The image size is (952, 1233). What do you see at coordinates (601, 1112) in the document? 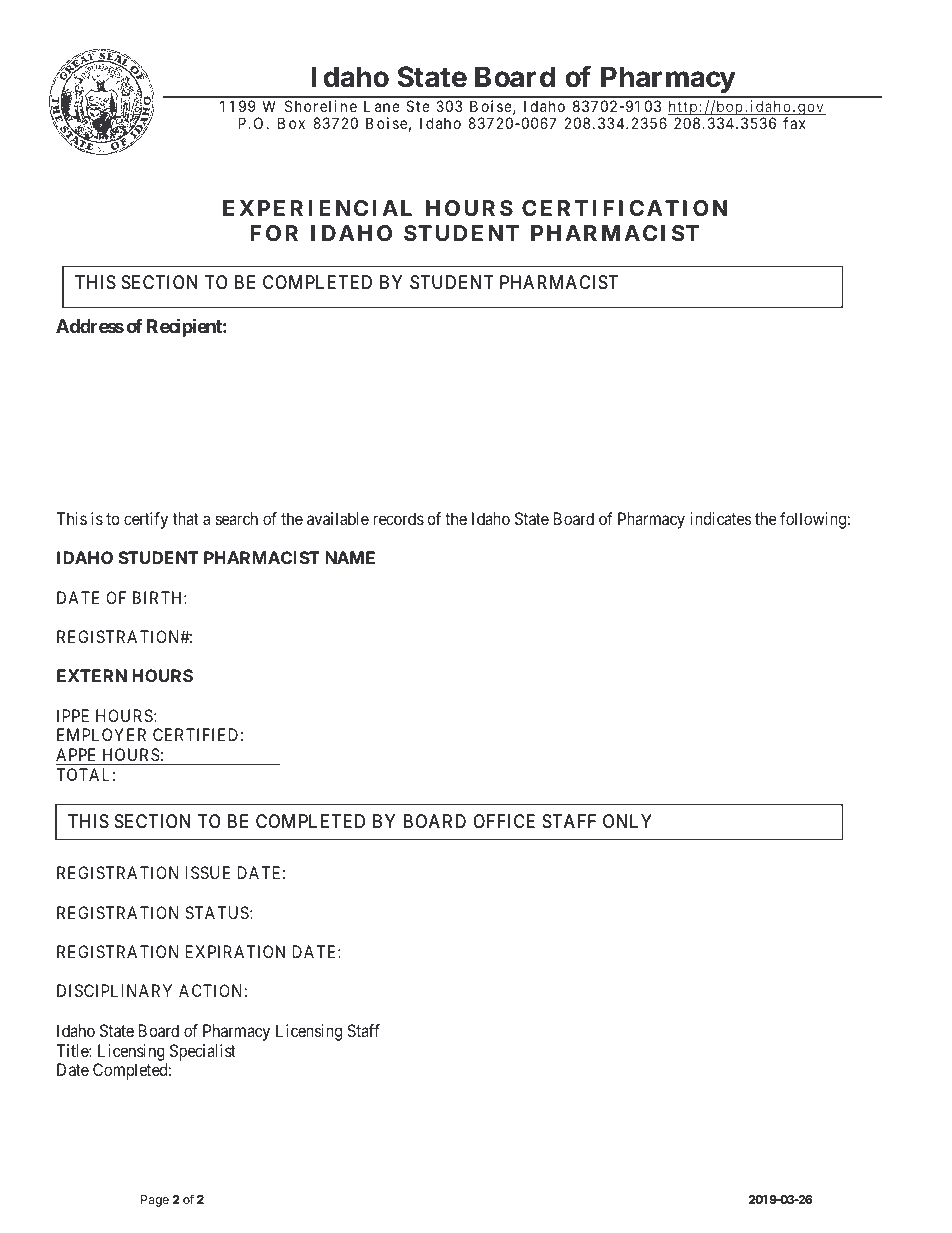
I see `SEAL` at bounding box center [601, 1112].
